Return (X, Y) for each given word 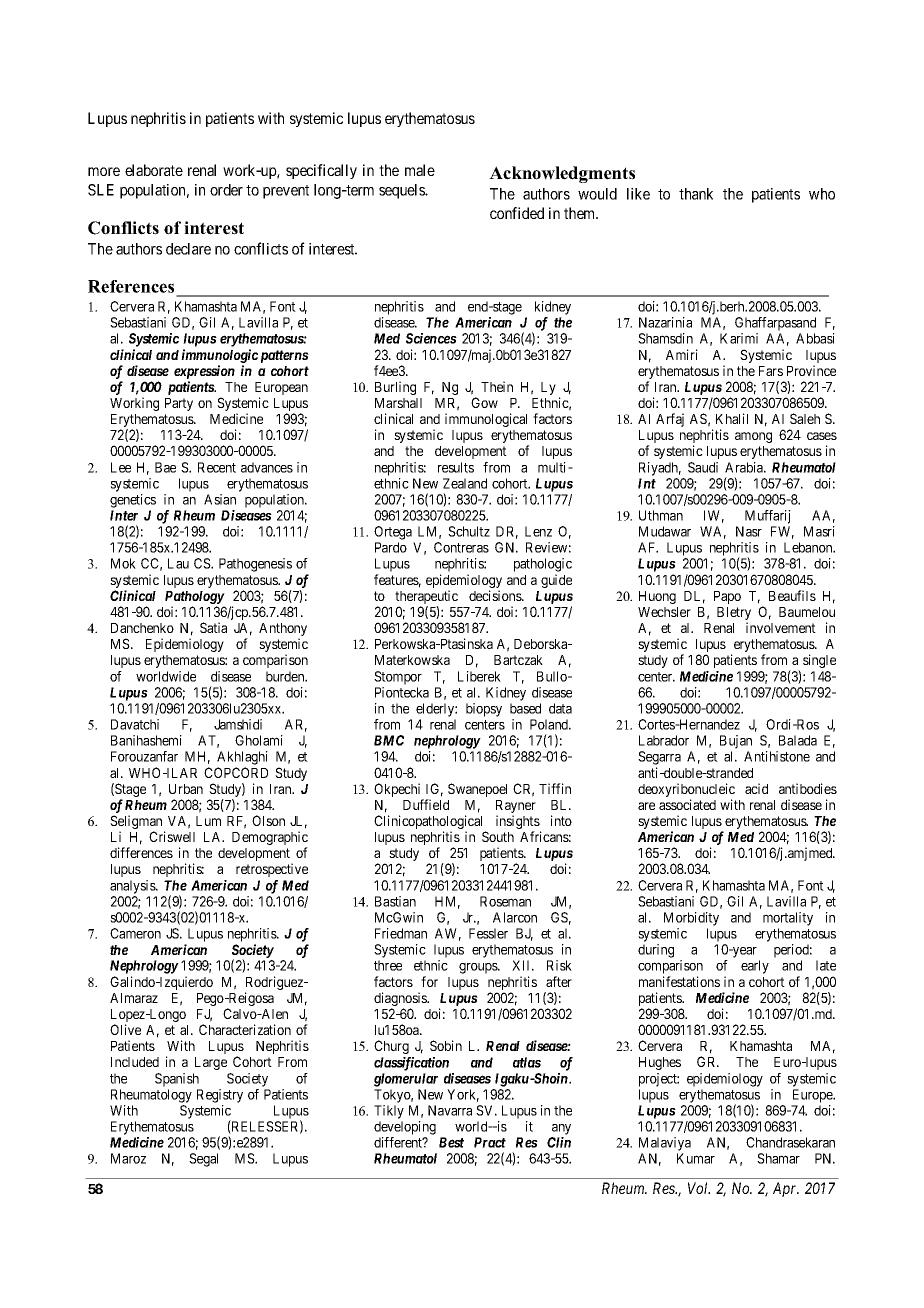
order (226, 190)
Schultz (469, 531)
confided (517, 213)
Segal (203, 1160)
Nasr (749, 531)
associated (687, 804)
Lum (208, 821)
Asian (220, 499)
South (498, 836)
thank (696, 194)
